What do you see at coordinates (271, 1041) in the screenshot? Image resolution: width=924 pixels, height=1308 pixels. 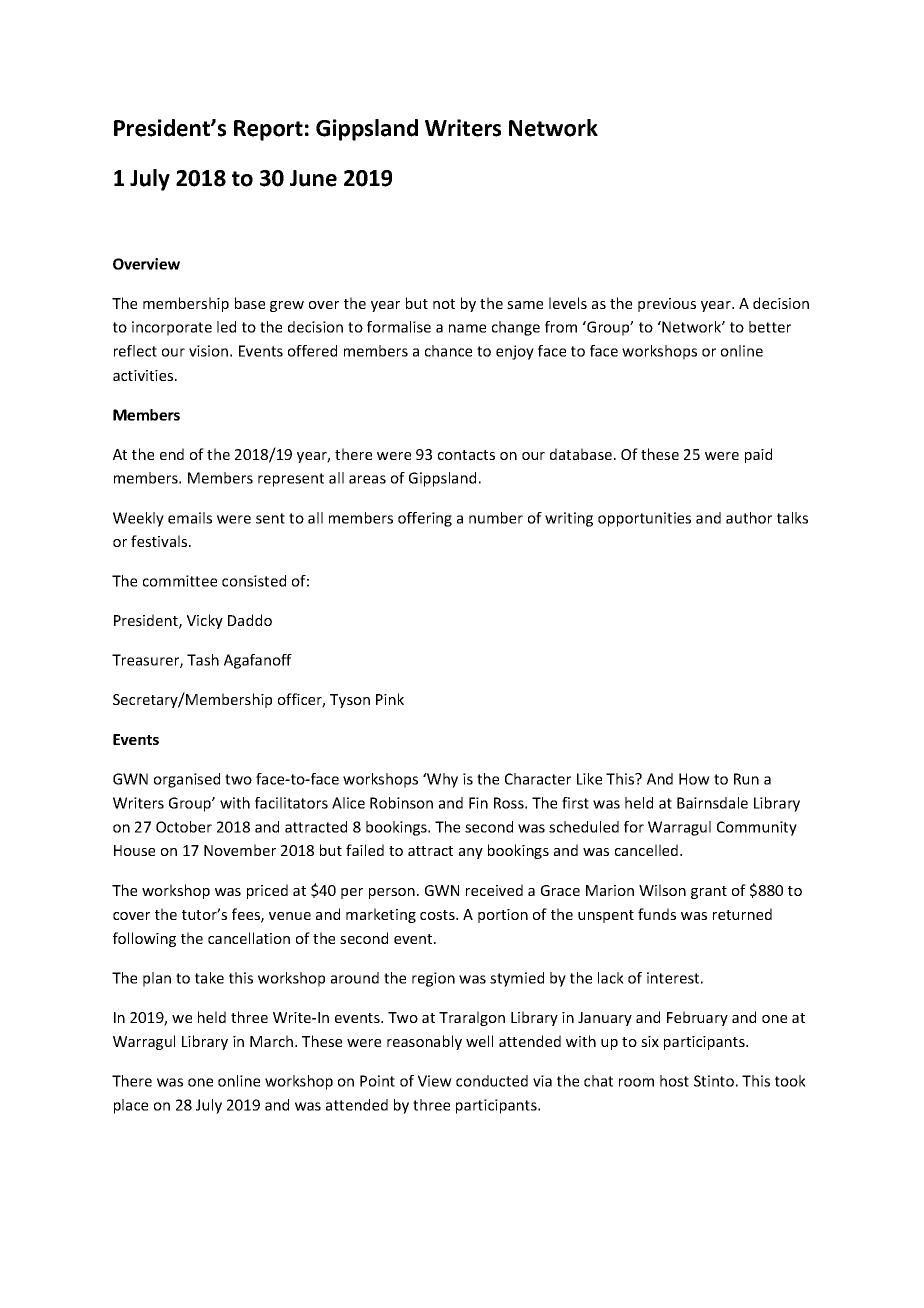 I see `March` at bounding box center [271, 1041].
